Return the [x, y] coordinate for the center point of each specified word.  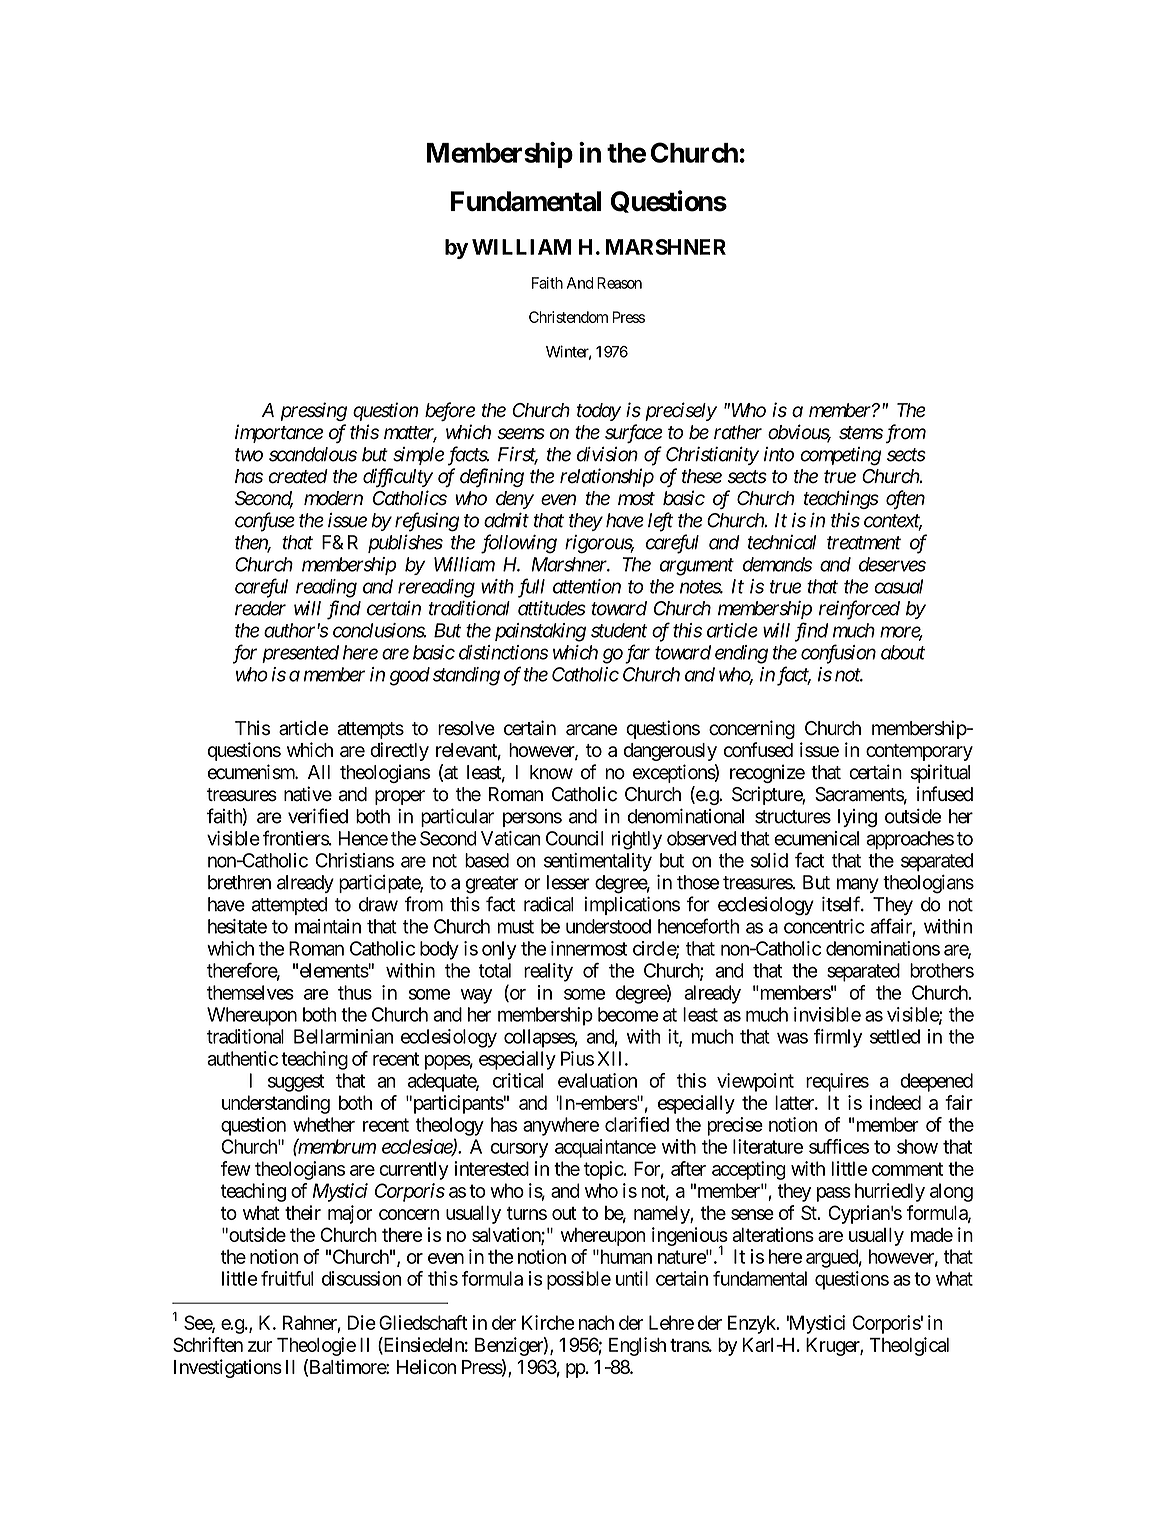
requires [837, 1082]
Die [361, 1322]
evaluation [597, 1080]
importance [279, 433]
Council [574, 838]
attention [587, 586]
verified [318, 816]
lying [857, 818]
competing [840, 456]
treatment [864, 543]
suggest [296, 1083]
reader [260, 608]
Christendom [568, 317]
